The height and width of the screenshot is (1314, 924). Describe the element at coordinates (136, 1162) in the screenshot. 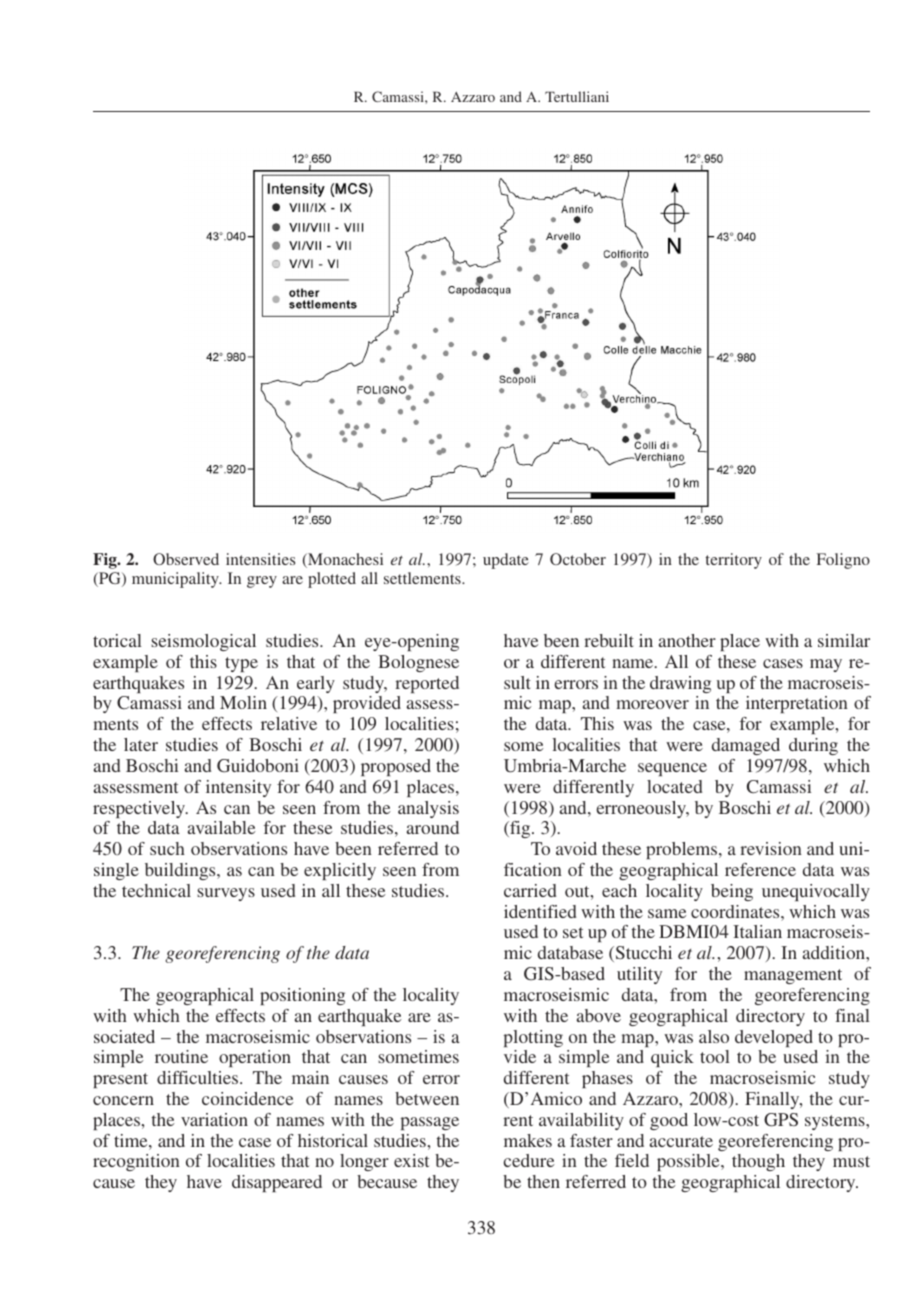

I see `recognition` at that location.
